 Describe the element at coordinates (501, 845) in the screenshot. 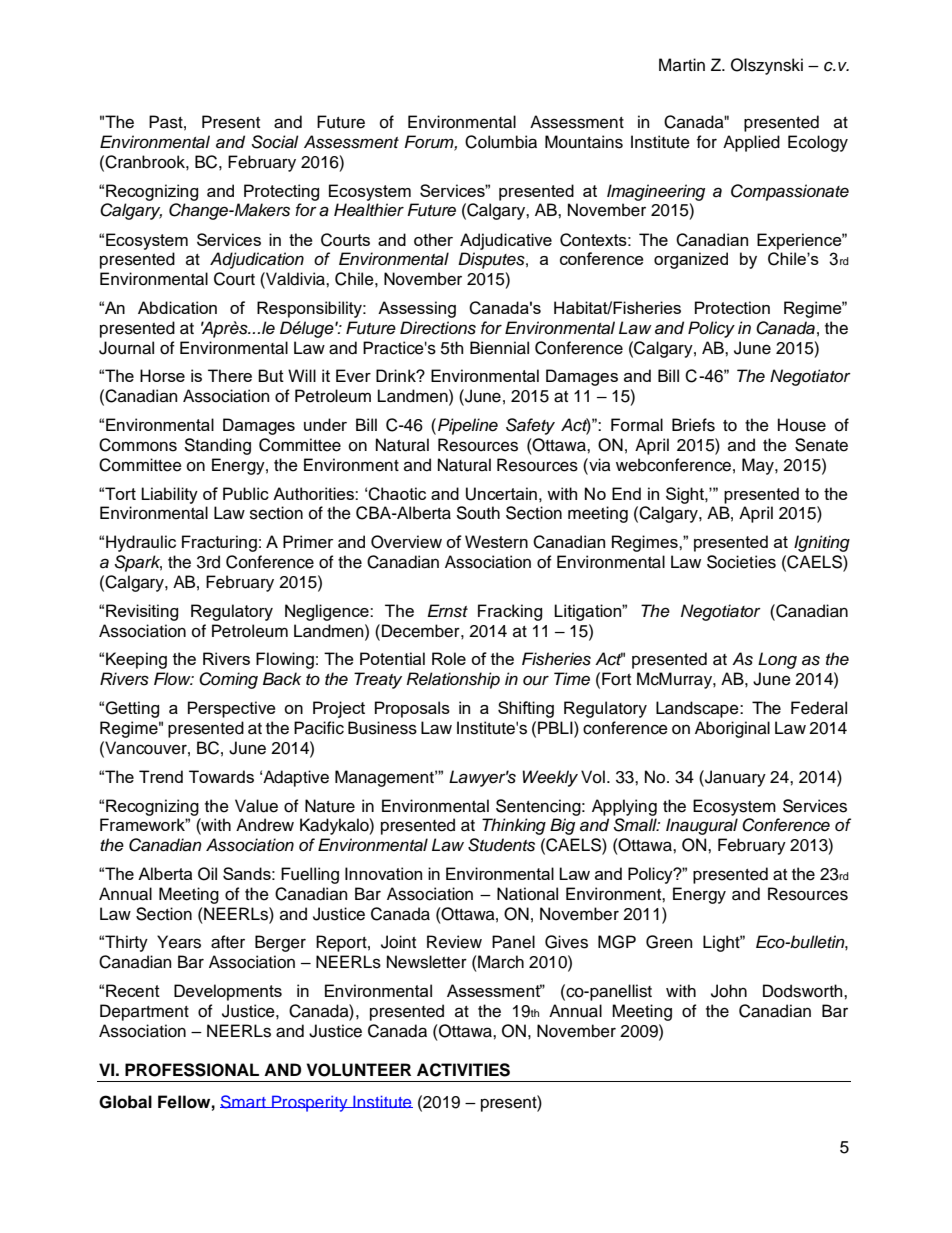

I see `Students` at that location.
